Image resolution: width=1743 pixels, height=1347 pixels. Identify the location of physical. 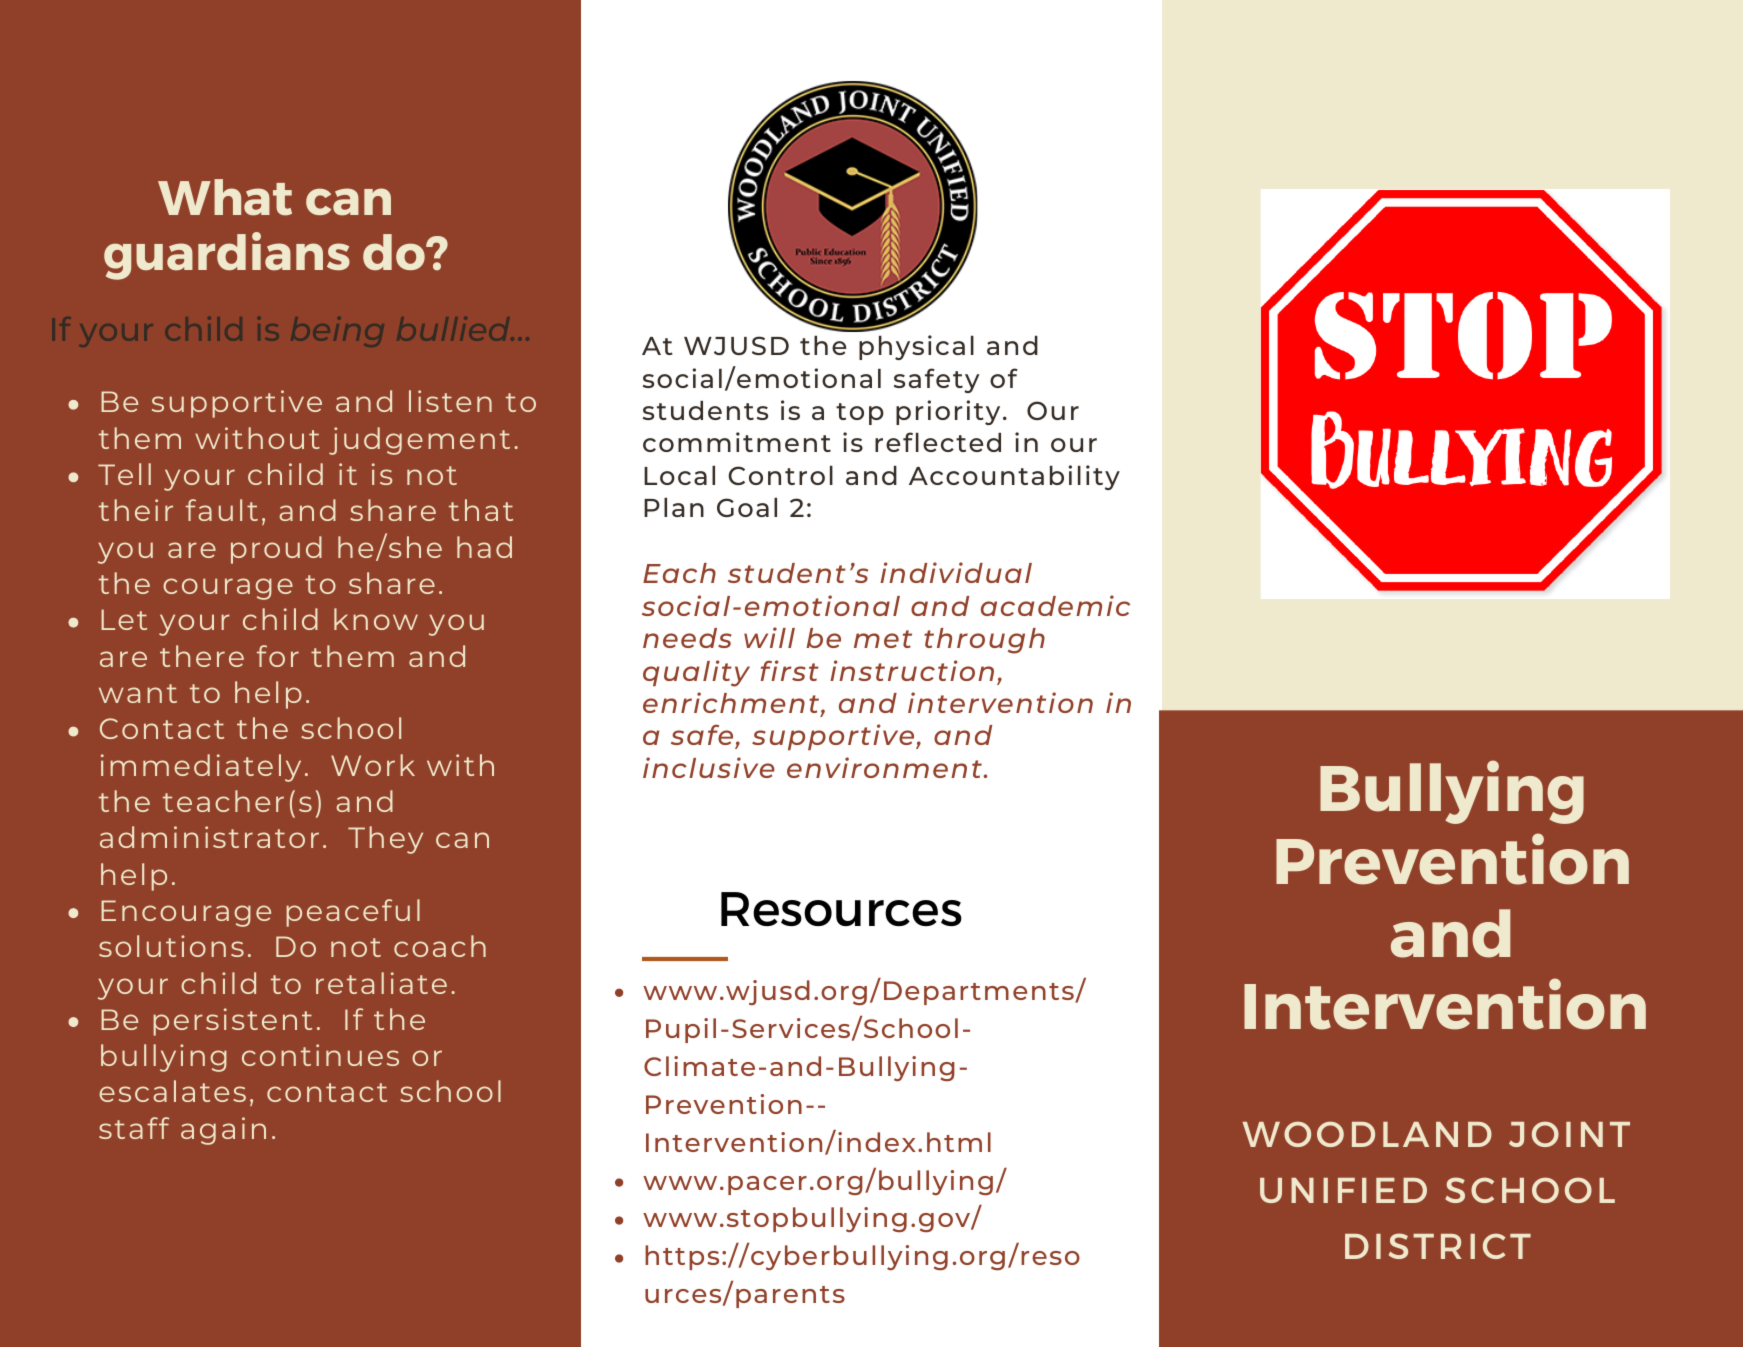
(916, 347).
